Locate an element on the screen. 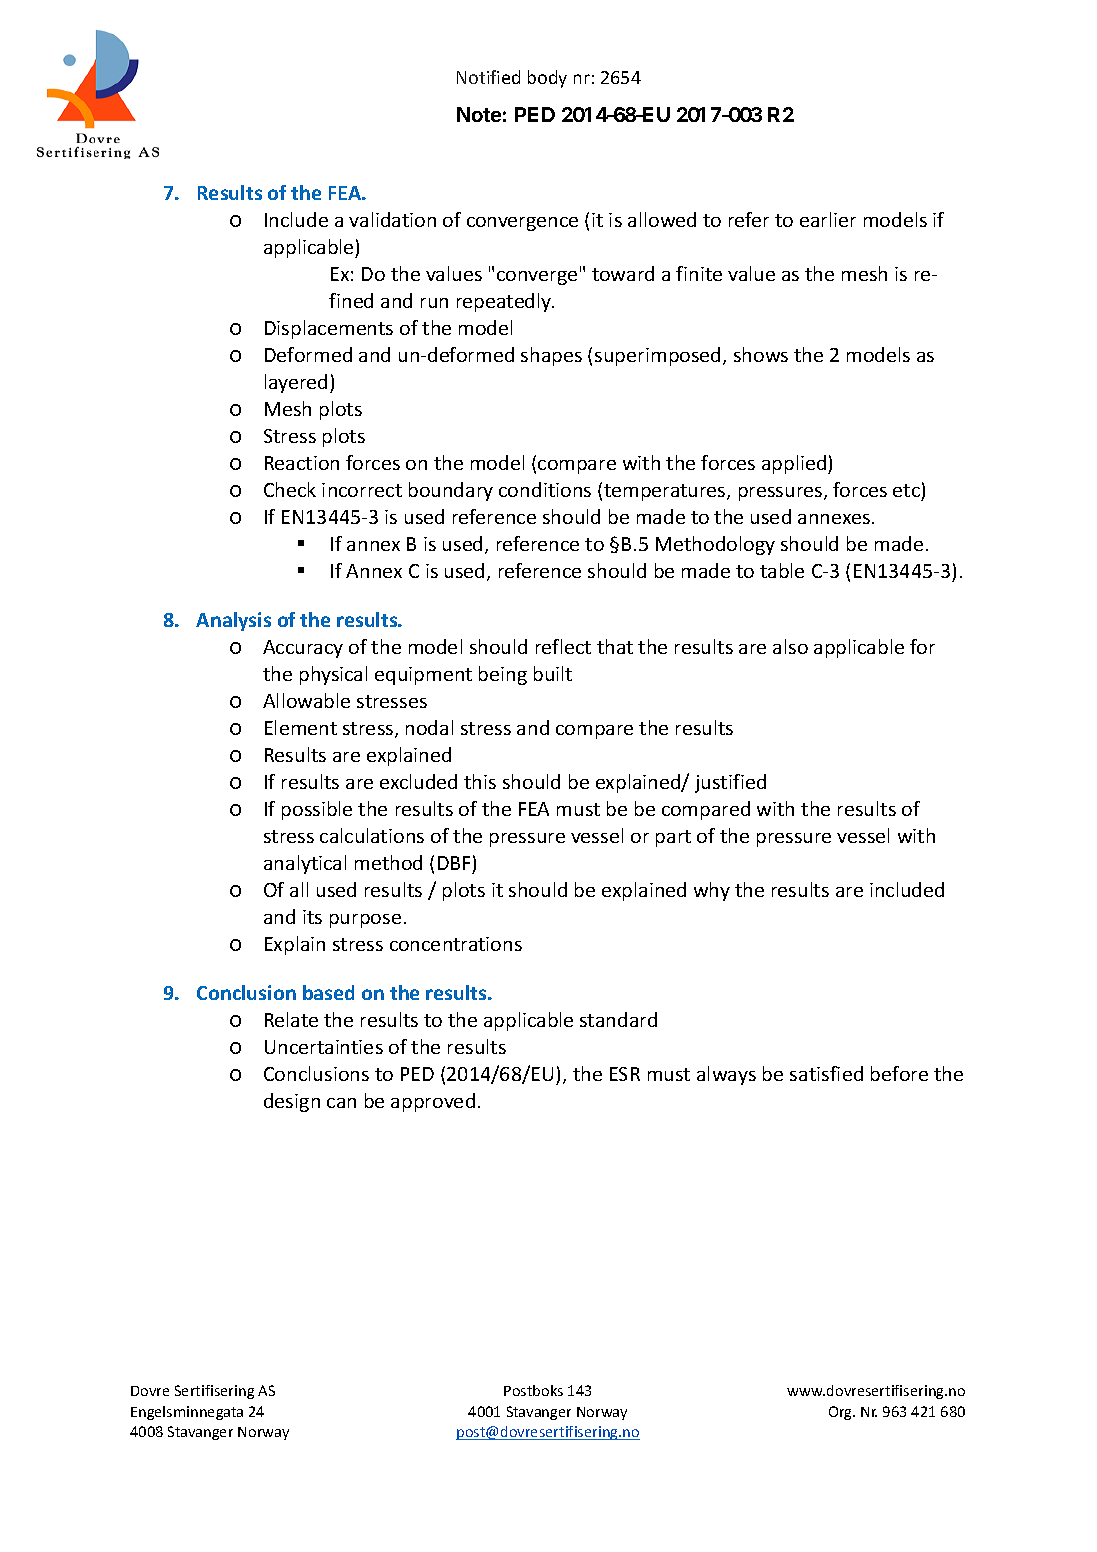  satisfied is located at coordinates (826, 1073).
